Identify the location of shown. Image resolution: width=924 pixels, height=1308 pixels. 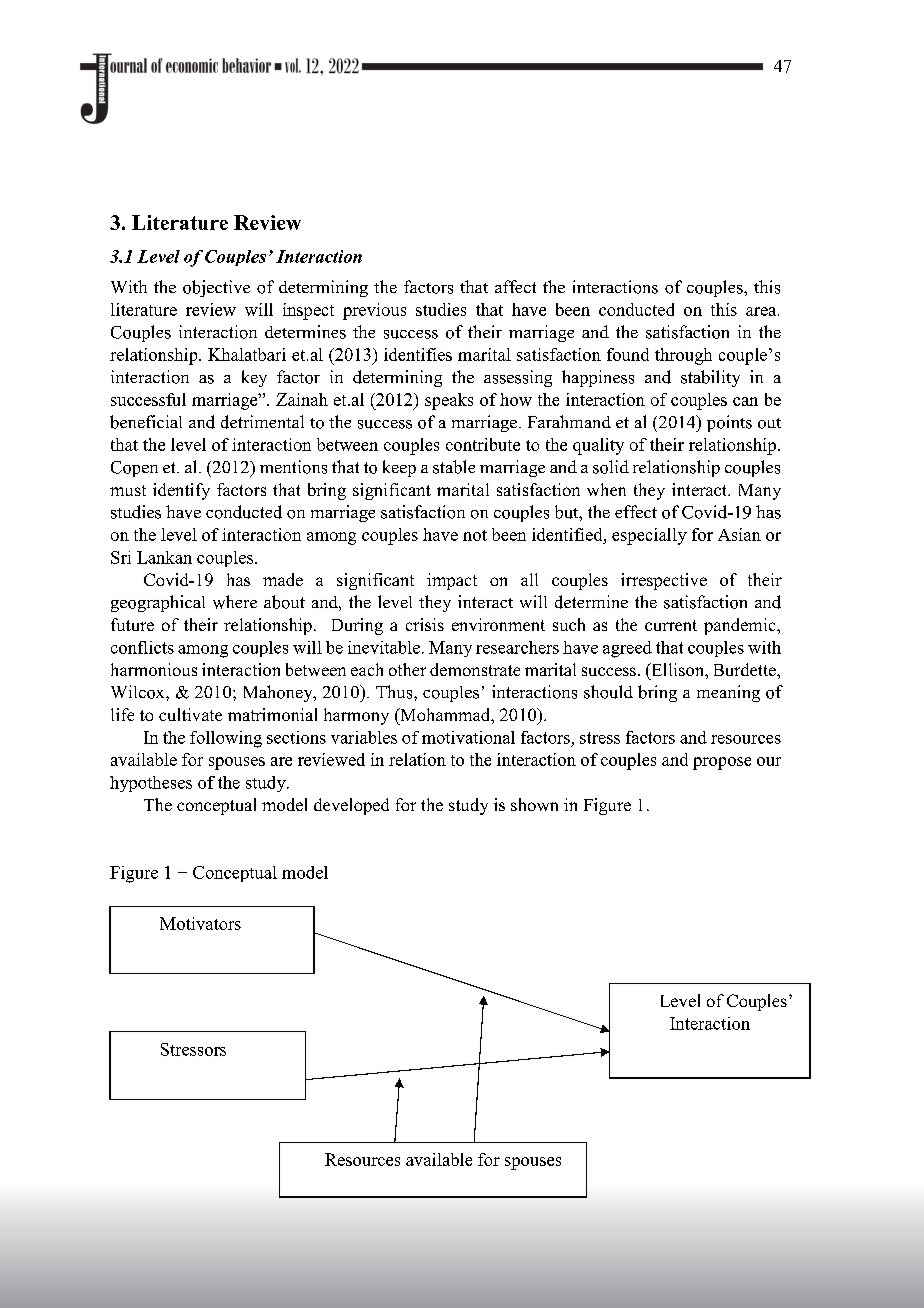
(534, 804).
